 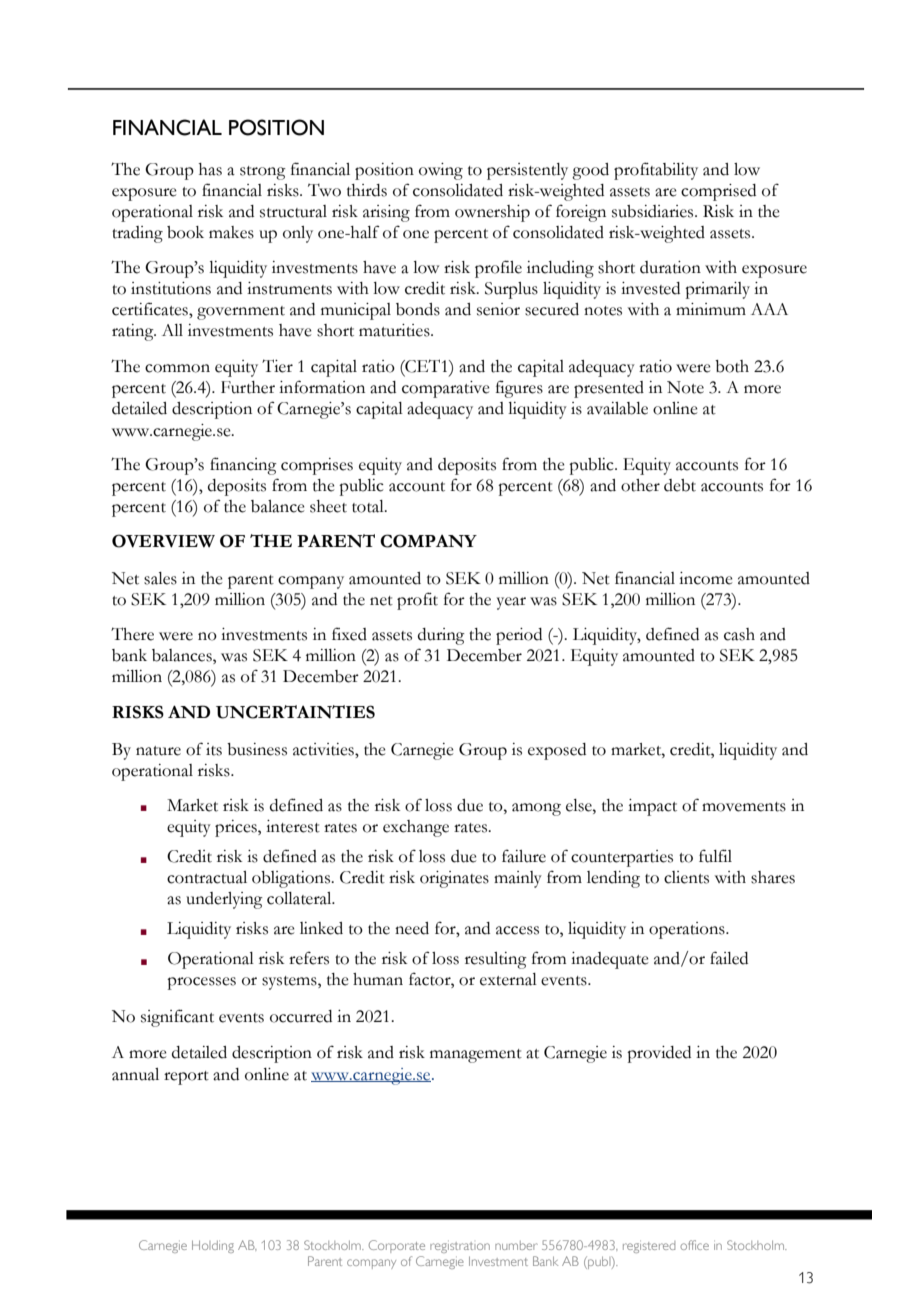 I want to click on office, so click(x=694, y=1245).
